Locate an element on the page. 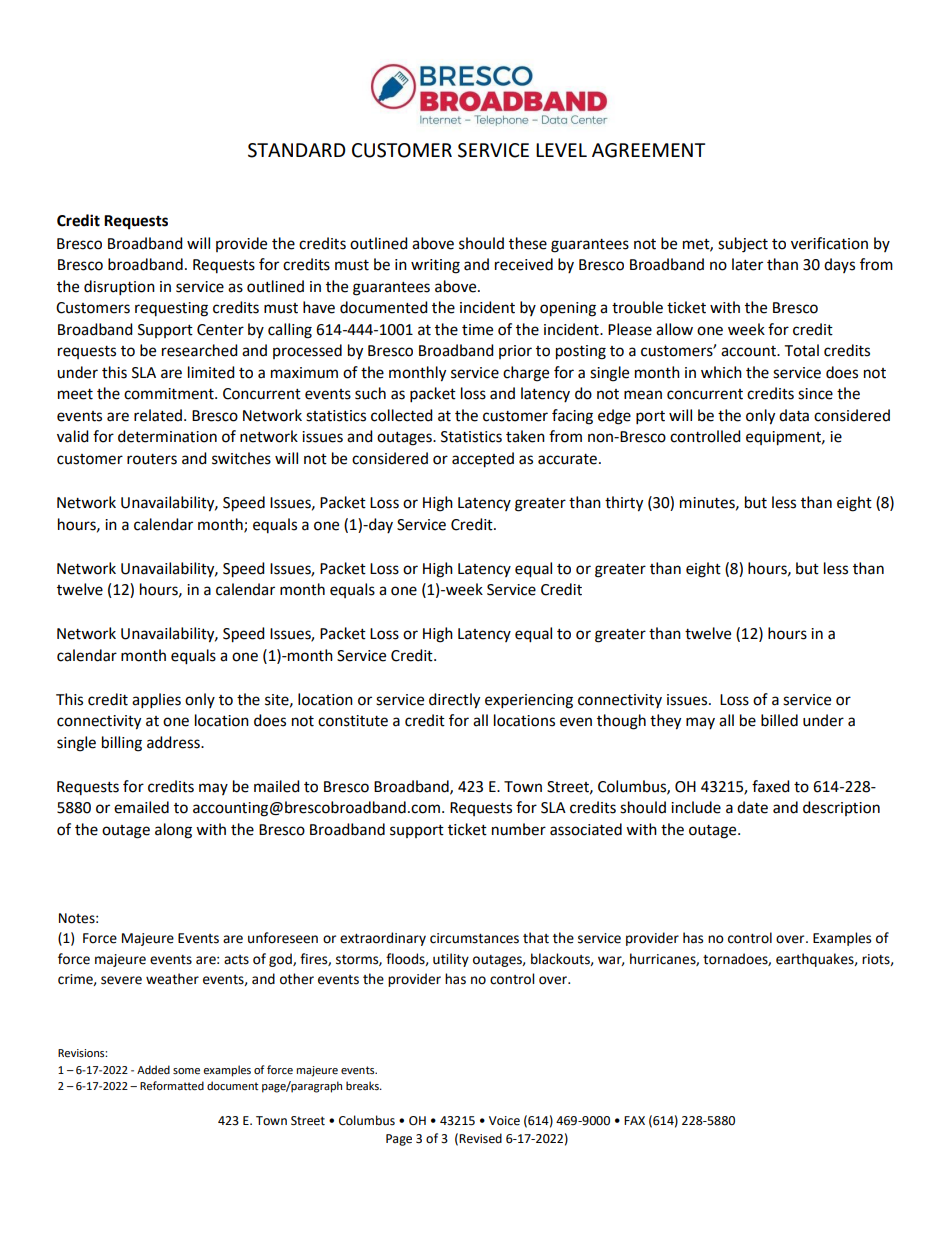  applies is located at coordinates (156, 701).
